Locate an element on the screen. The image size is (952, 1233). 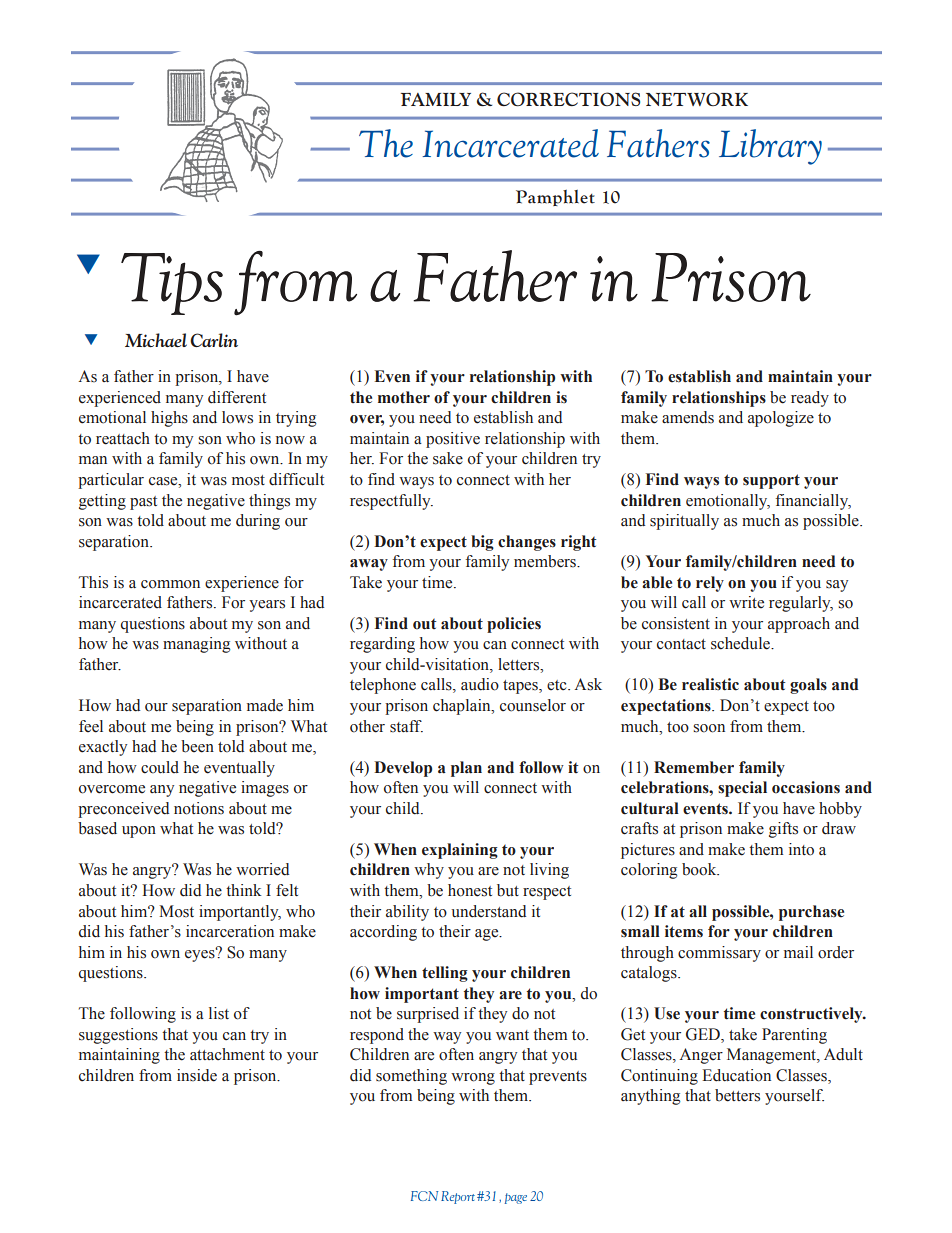
CORRECTIONS is located at coordinates (568, 99).
